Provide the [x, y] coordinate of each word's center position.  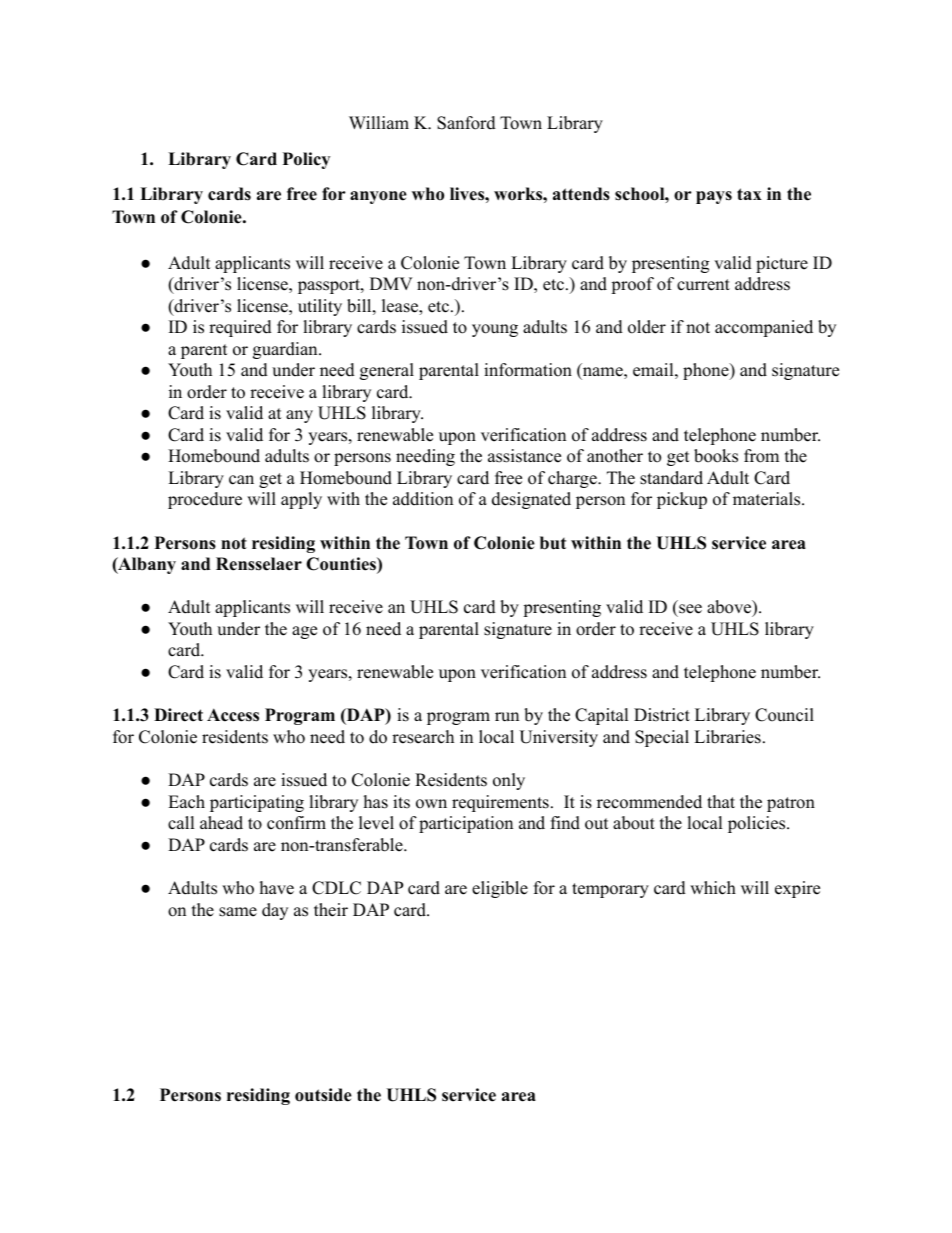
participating [257, 803]
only [509, 781]
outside [323, 1095]
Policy [306, 160]
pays [714, 197]
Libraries [727, 737]
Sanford [466, 123]
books [716, 456]
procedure [205, 500]
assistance [524, 456]
